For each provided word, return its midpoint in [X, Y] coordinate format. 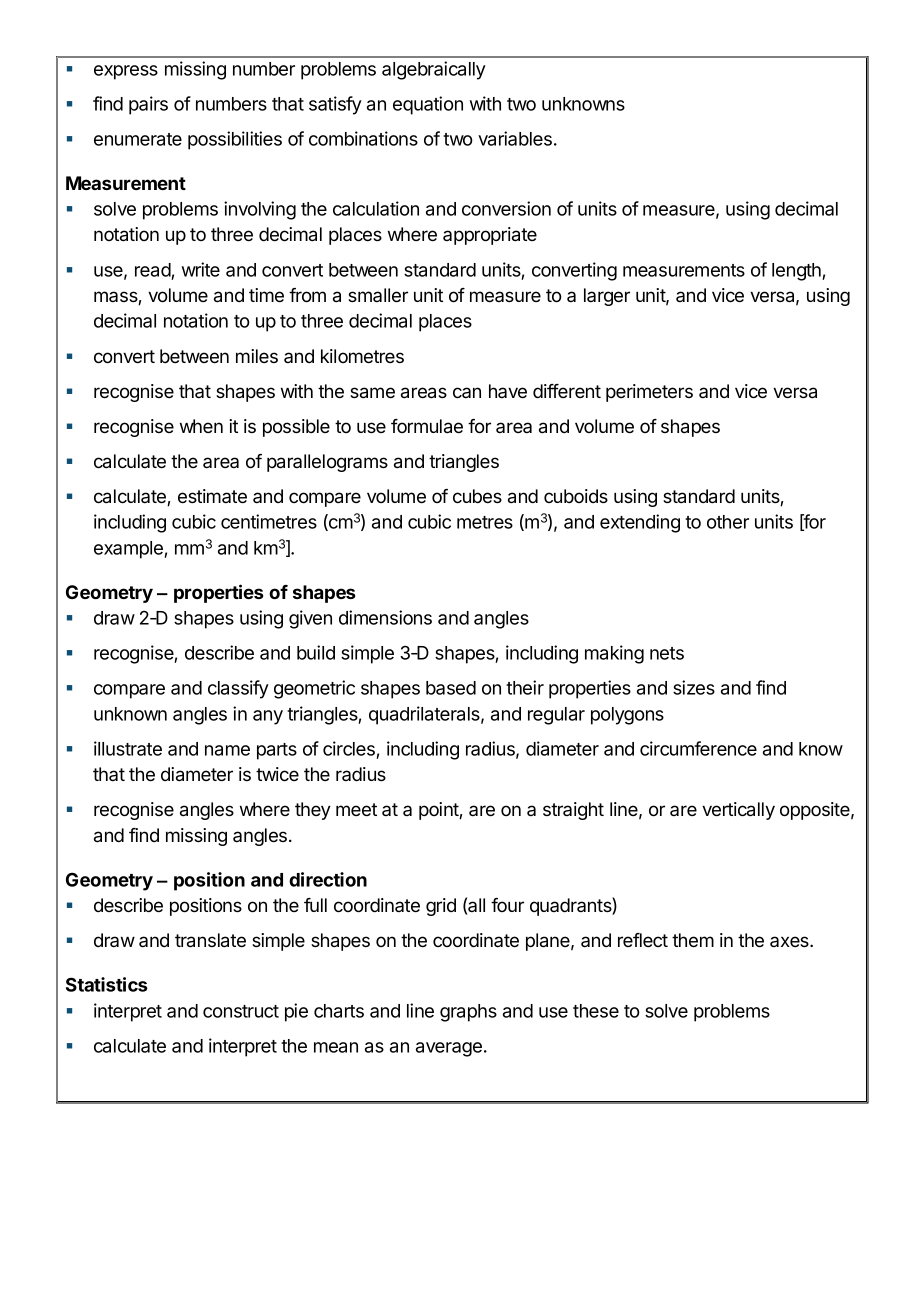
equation [428, 105]
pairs [148, 105]
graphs [468, 1013]
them [693, 940]
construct [241, 1011]
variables [515, 138]
